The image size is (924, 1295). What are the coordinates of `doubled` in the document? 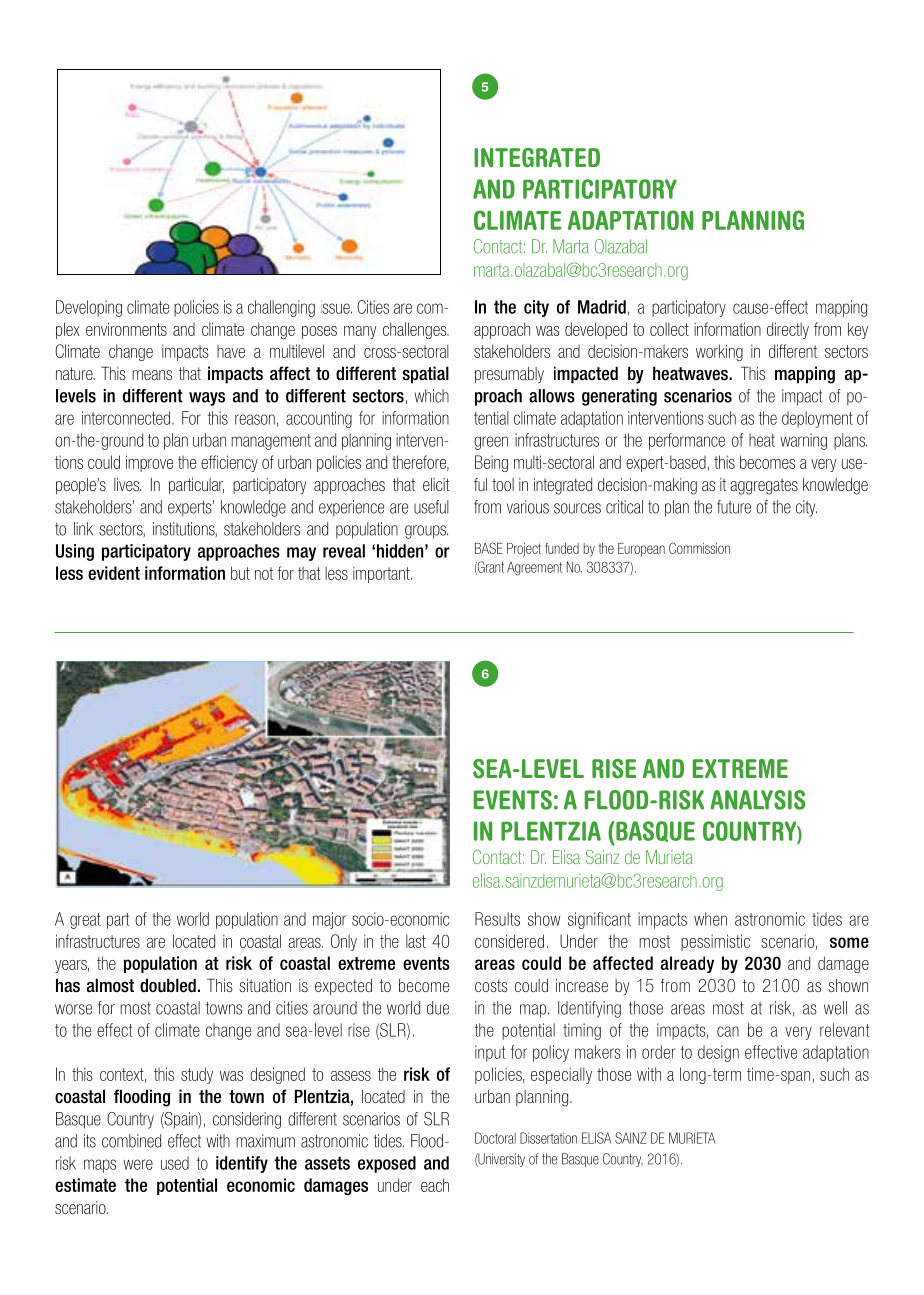 It's located at (168, 985).
